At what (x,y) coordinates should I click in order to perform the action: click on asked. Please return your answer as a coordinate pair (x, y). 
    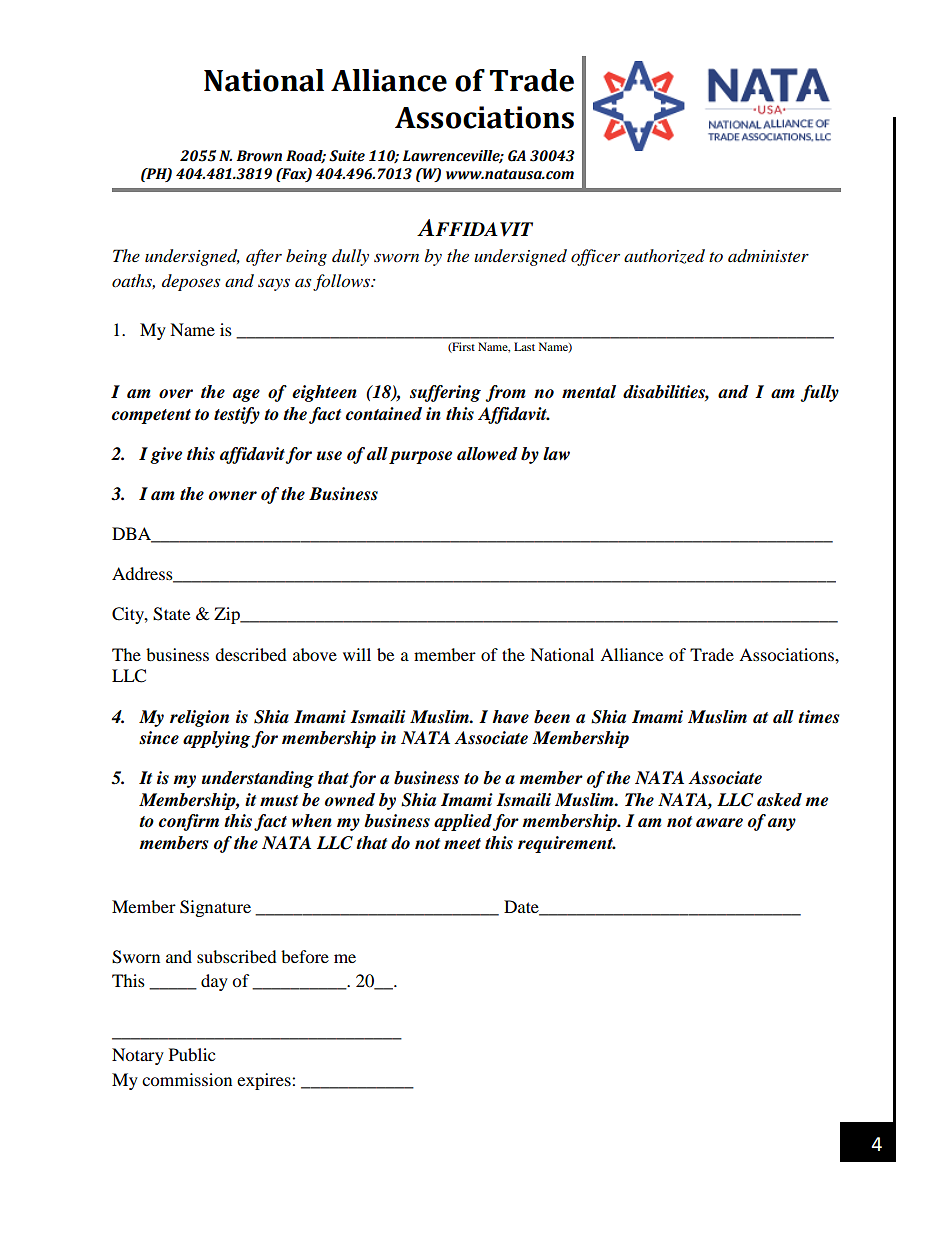
    Looking at the image, I should click on (779, 800).
